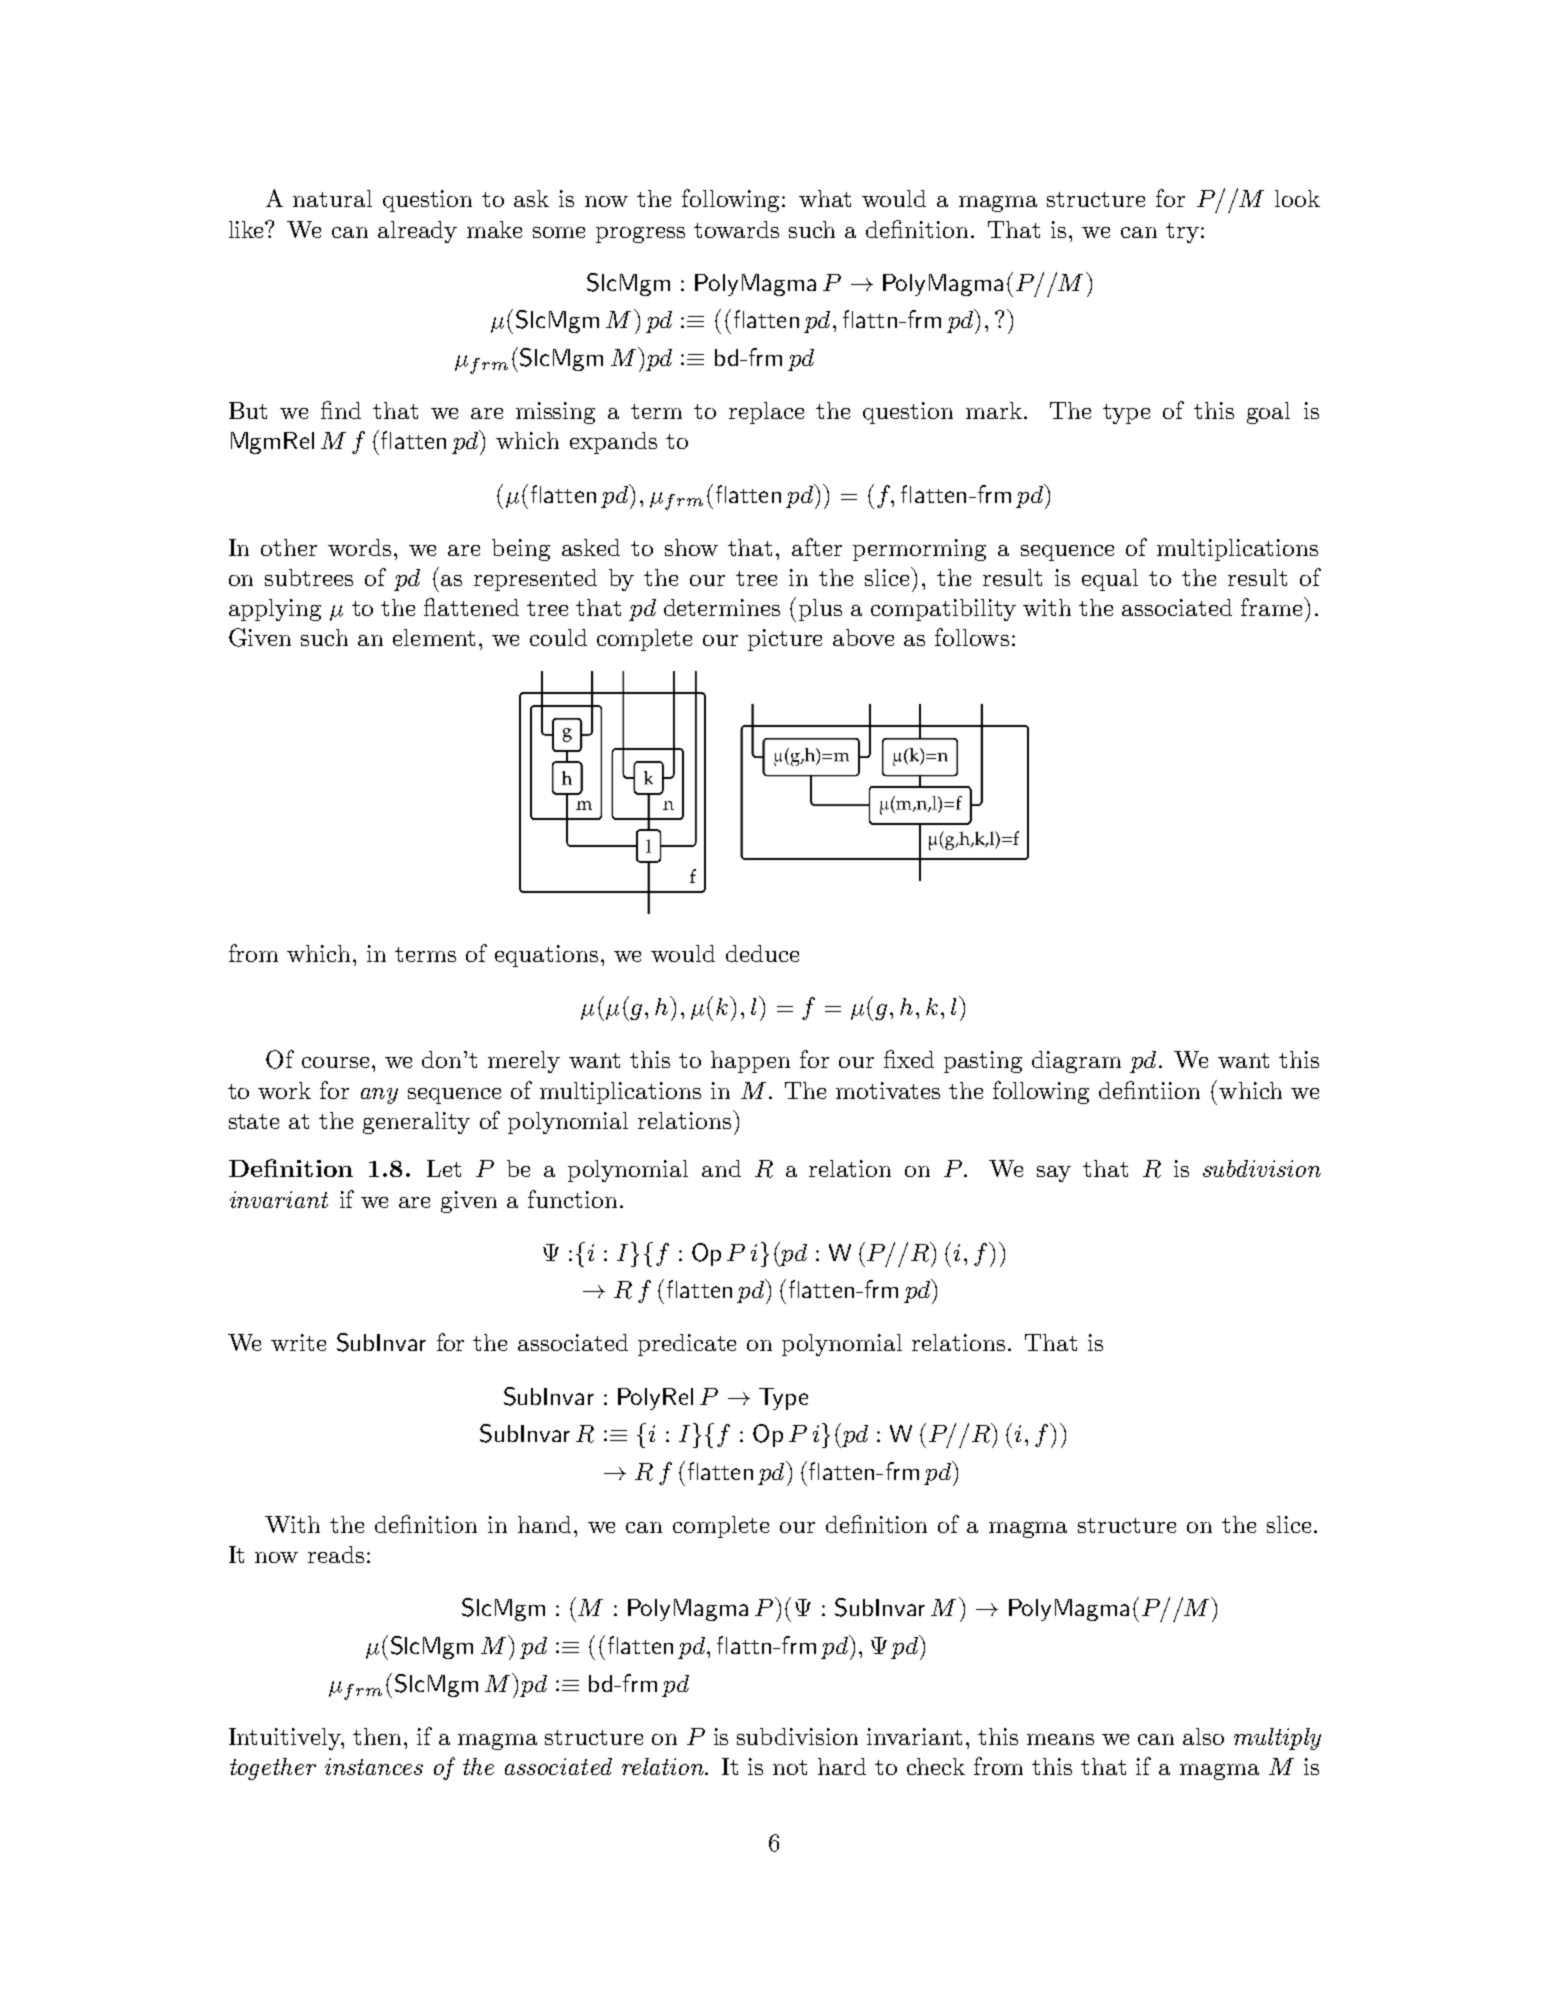 The height and width of the page is (2003, 1548). What do you see at coordinates (298, 1342) in the page?
I see `write` at bounding box center [298, 1342].
